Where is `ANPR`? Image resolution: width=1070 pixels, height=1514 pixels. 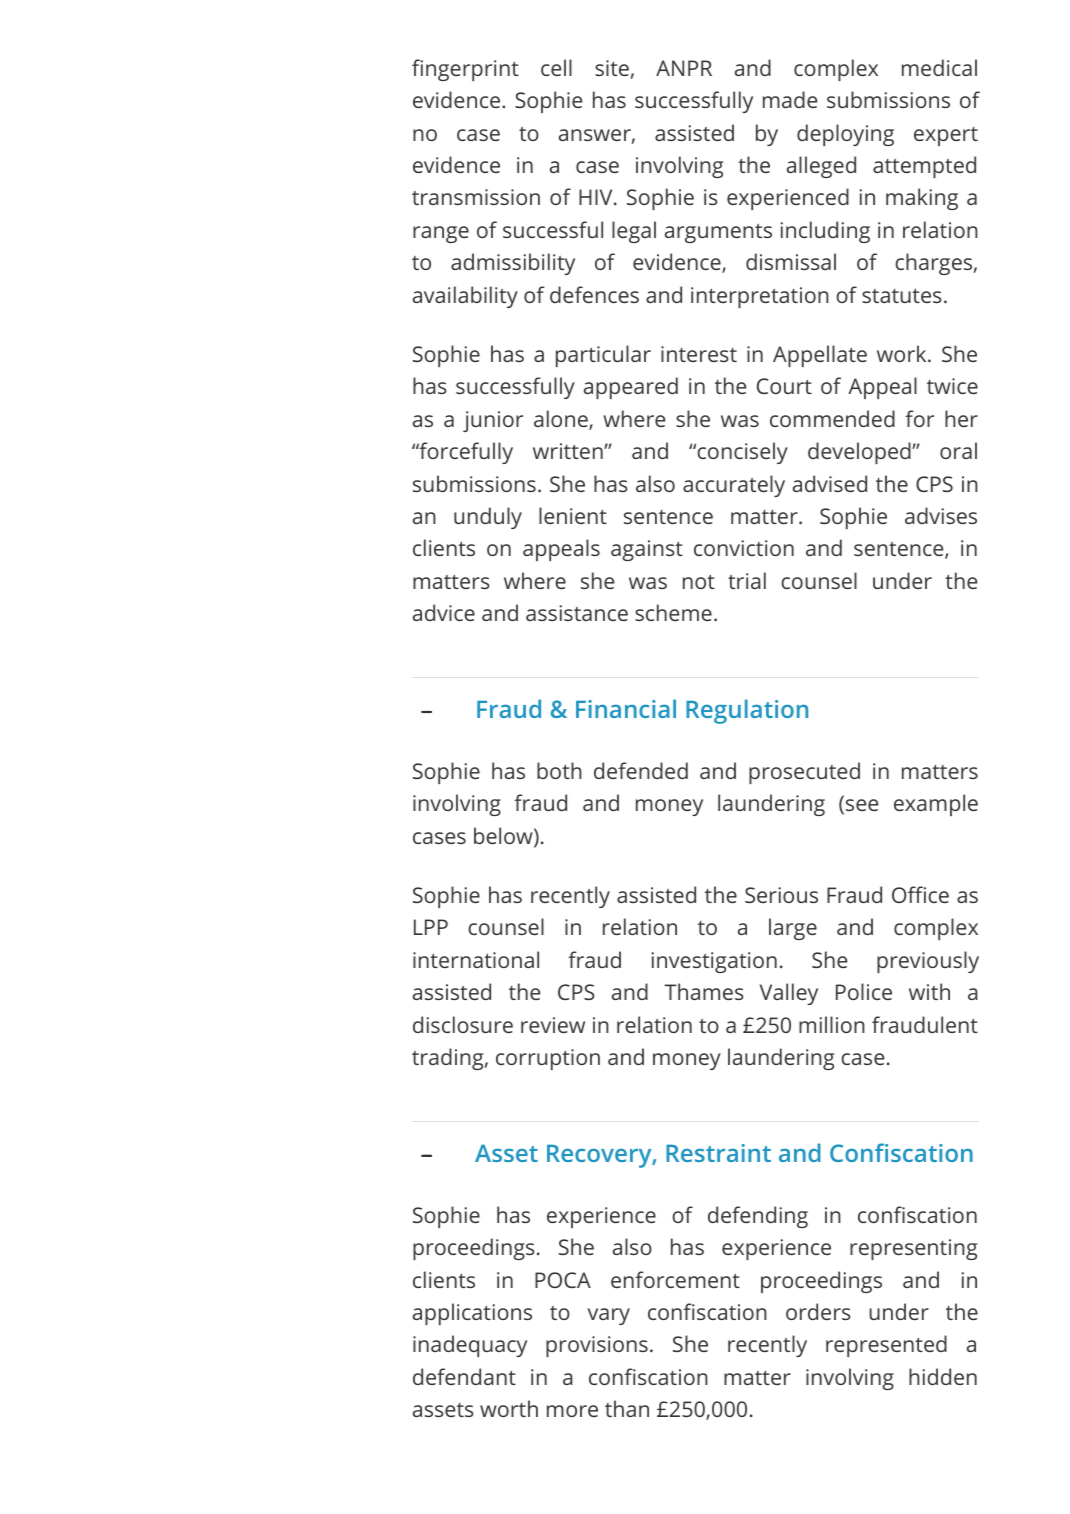
ANPR is located at coordinates (684, 68).
